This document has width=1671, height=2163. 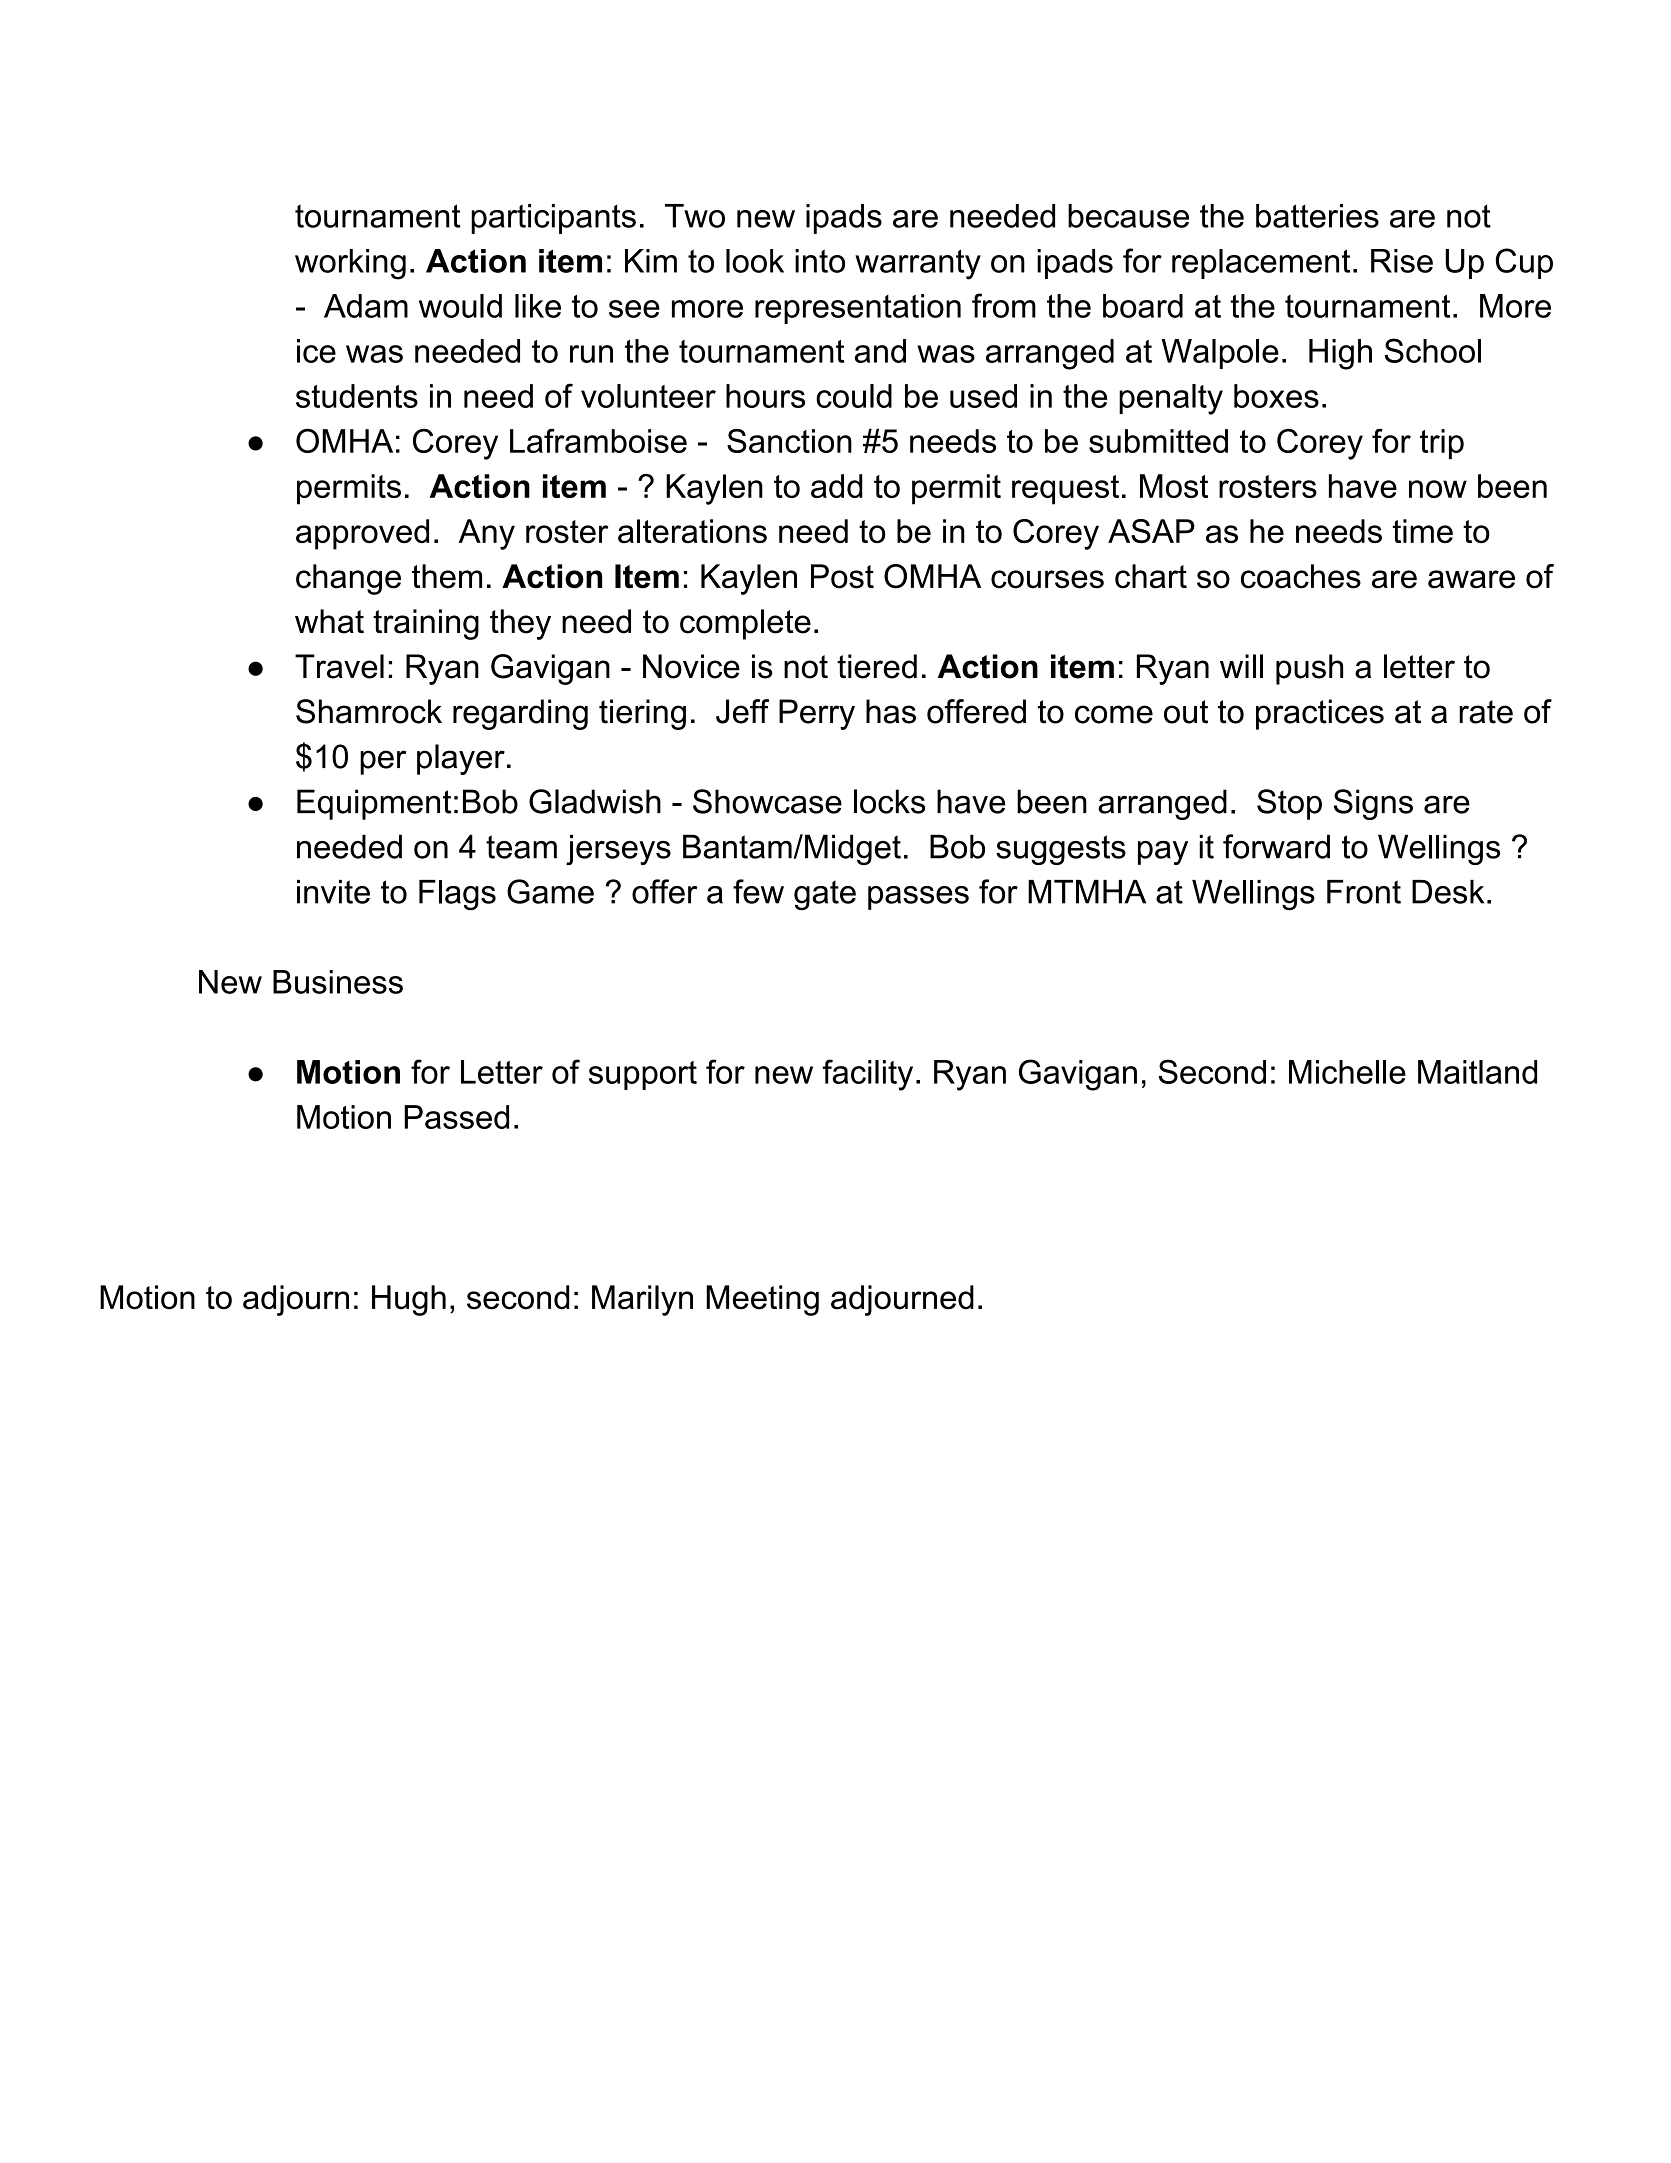 I want to click on facility, so click(x=867, y=1075).
